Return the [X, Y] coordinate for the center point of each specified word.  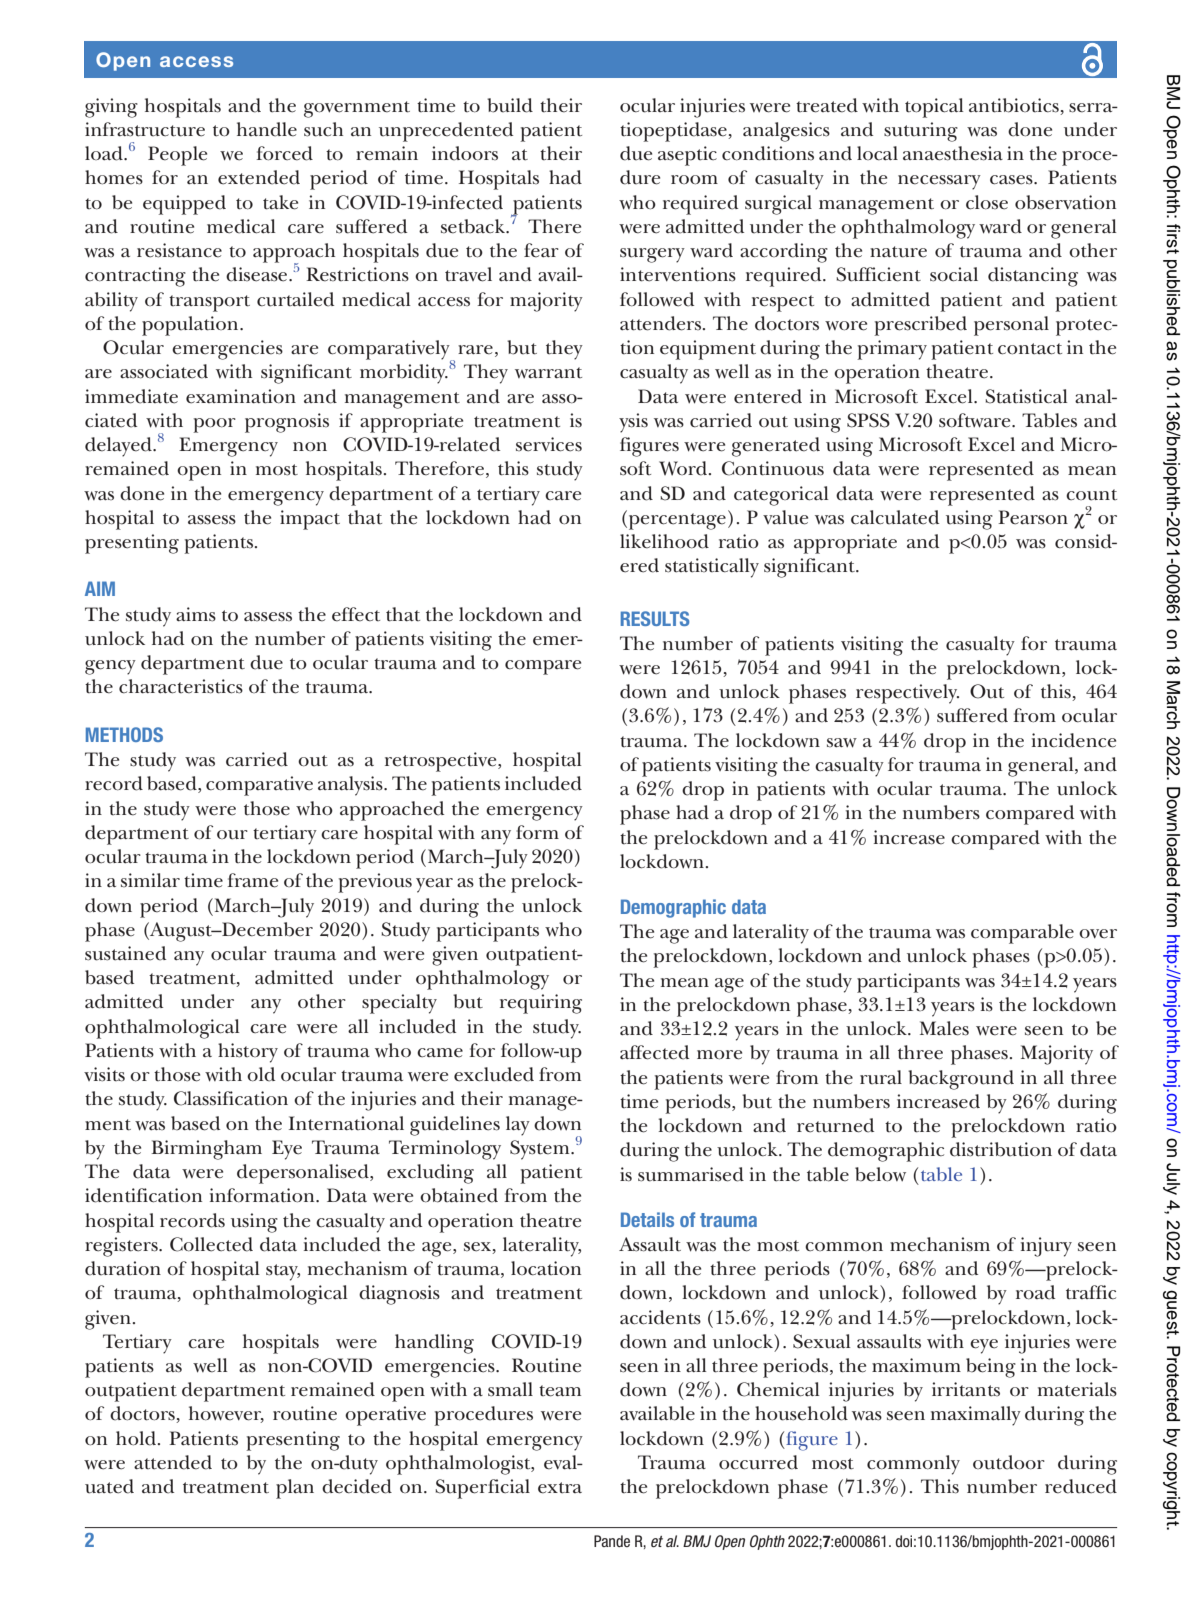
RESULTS [655, 618]
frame [252, 880]
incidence [1074, 740]
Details [647, 1219]
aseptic [687, 156]
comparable [1022, 934]
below [880, 1174]
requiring [541, 1004]
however [226, 1414]
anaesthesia [953, 153]
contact [1030, 349]
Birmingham [206, 1150]
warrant [548, 373]
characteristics [181, 686]
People [177, 156]
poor [214, 425]
